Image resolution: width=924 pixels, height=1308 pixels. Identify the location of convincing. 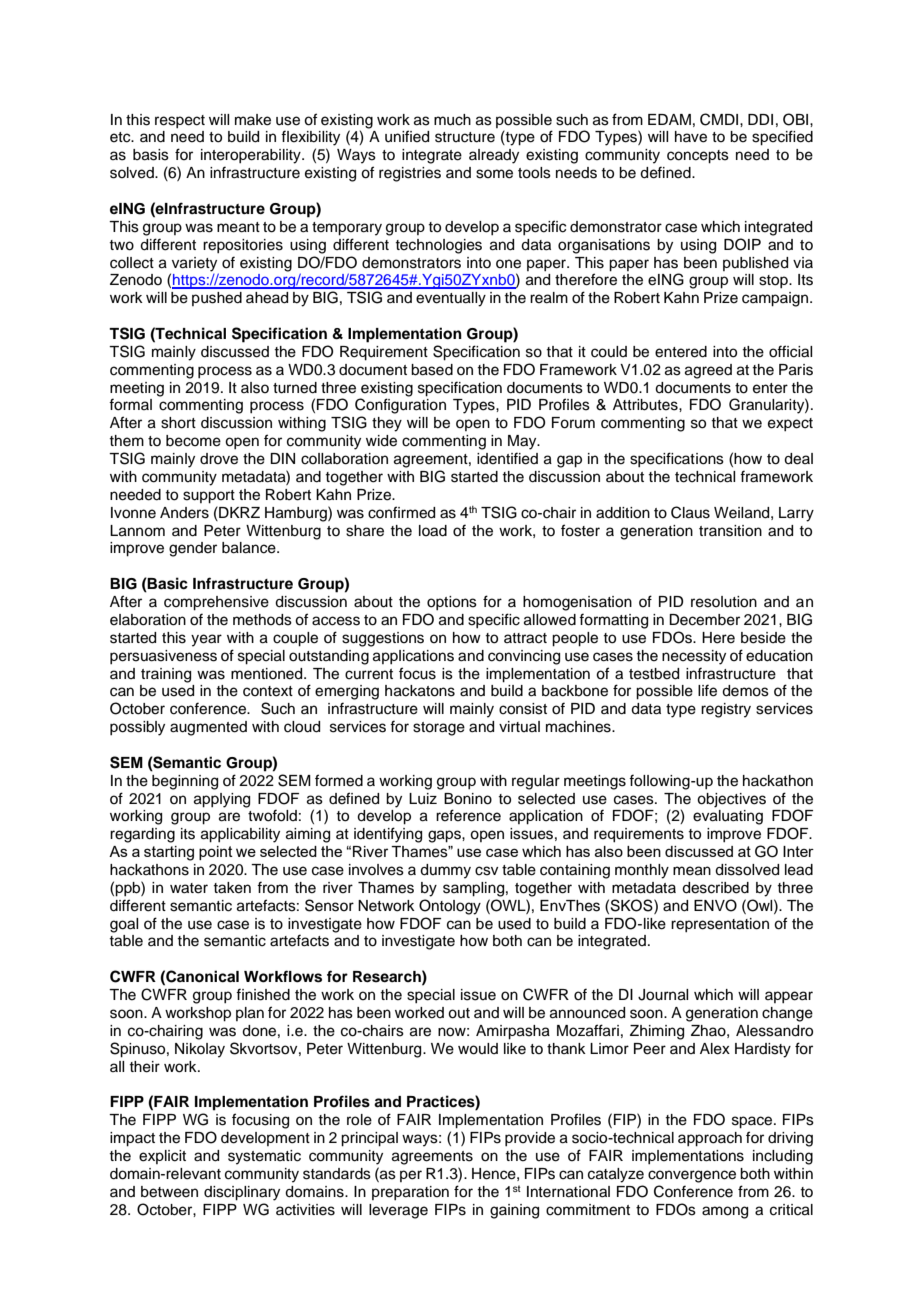
(524, 657).
